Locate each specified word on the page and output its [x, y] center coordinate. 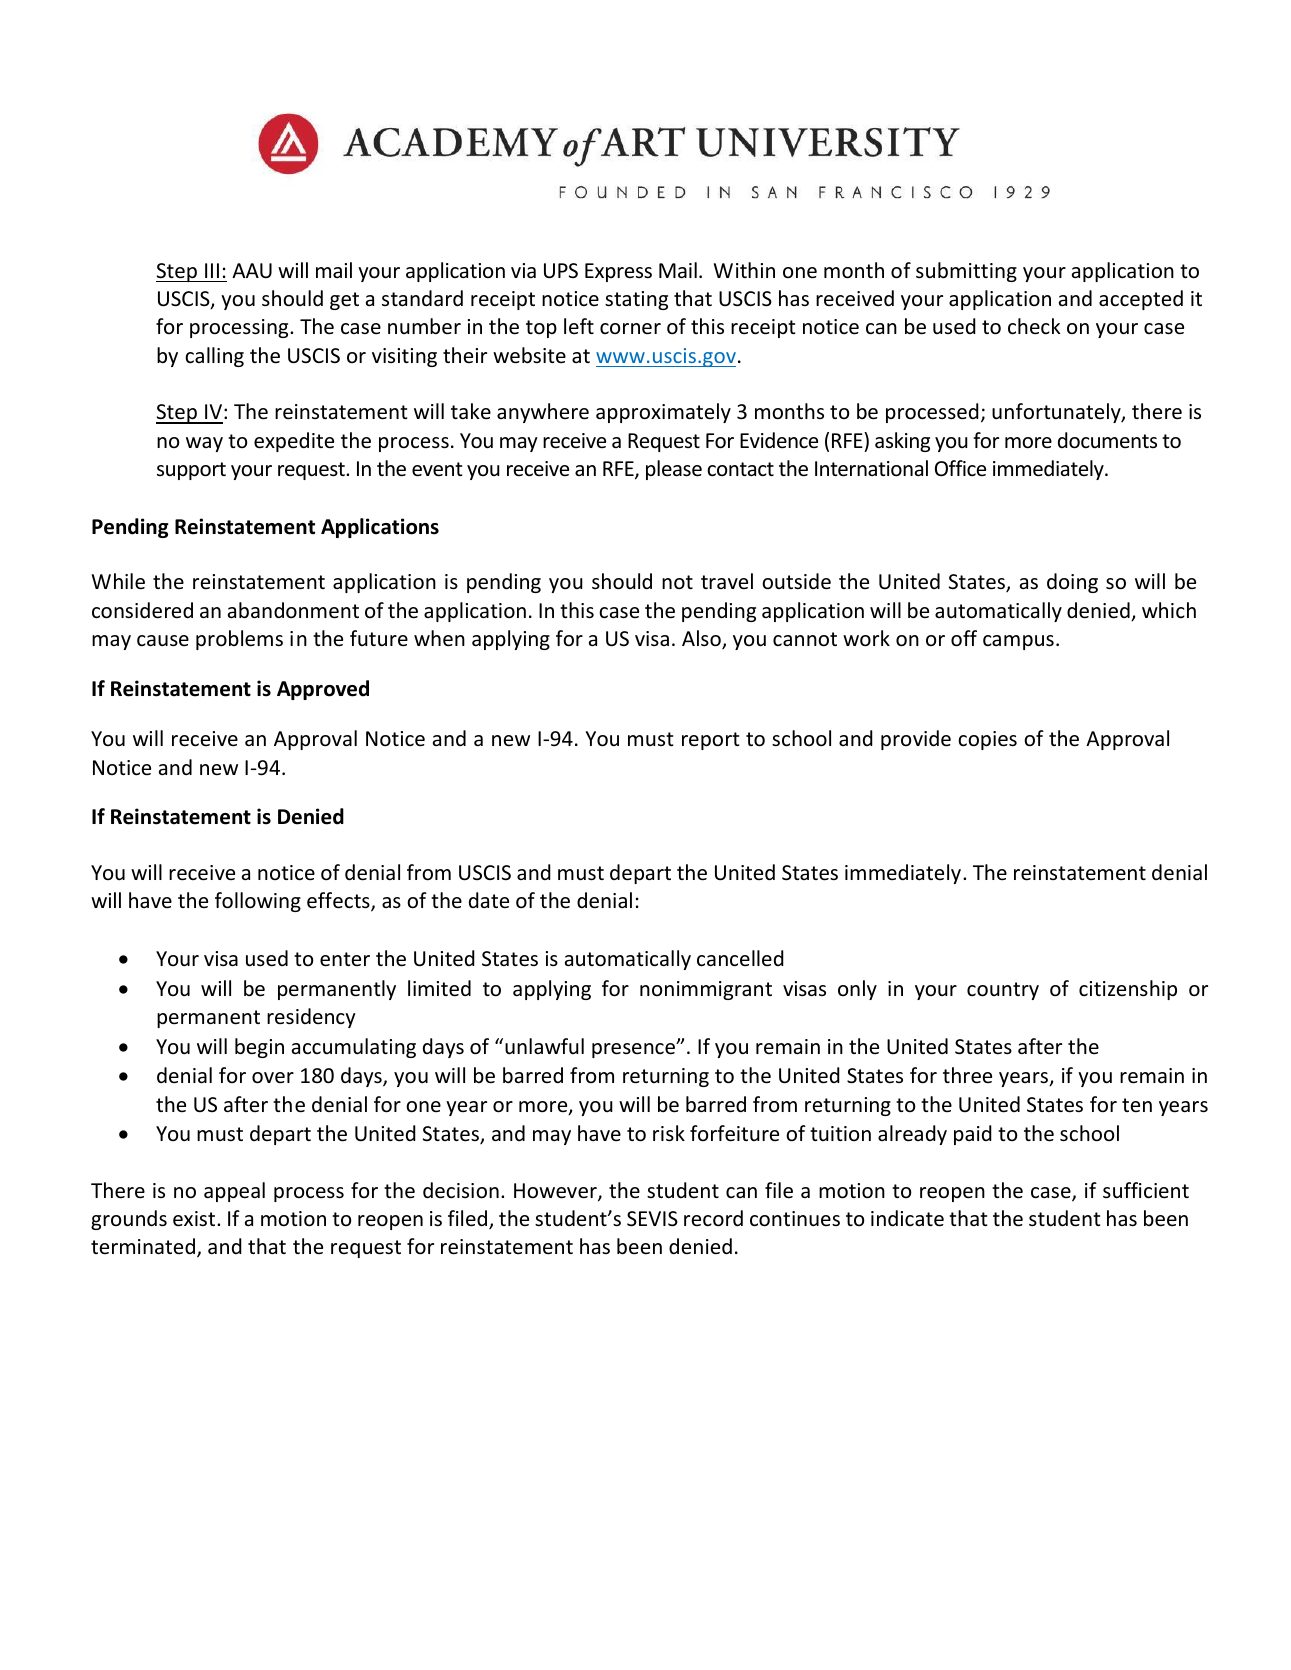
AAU [252, 271]
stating [636, 300]
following [258, 902]
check [1034, 326]
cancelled [740, 958]
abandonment [293, 610]
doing [1072, 583]
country [1003, 991]
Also [702, 639]
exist [195, 1219]
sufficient [1146, 1190]
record [713, 1218]
